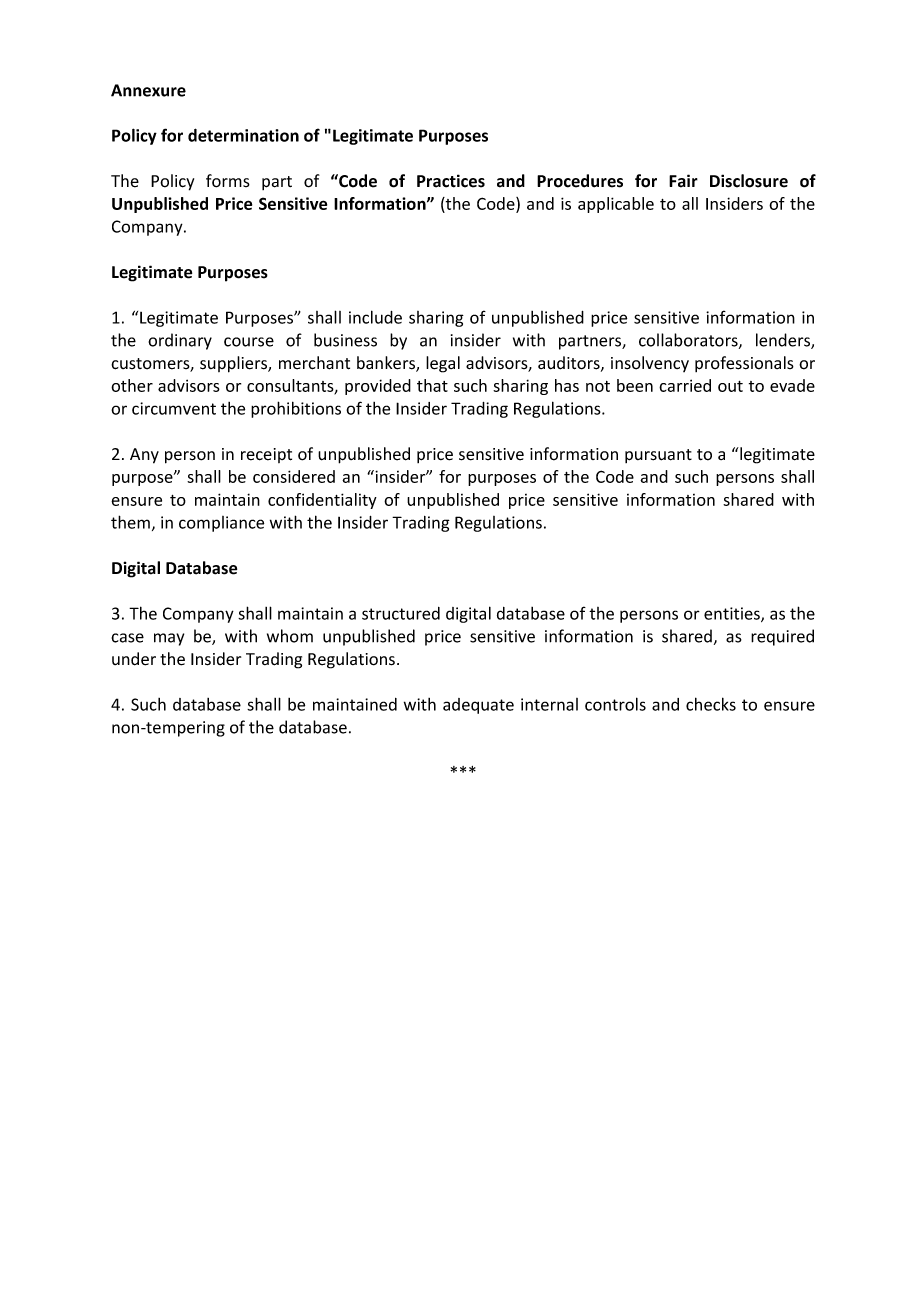 The width and height of the document is (924, 1308). Describe the element at coordinates (375, 317) in the document. I see `include` at that location.
